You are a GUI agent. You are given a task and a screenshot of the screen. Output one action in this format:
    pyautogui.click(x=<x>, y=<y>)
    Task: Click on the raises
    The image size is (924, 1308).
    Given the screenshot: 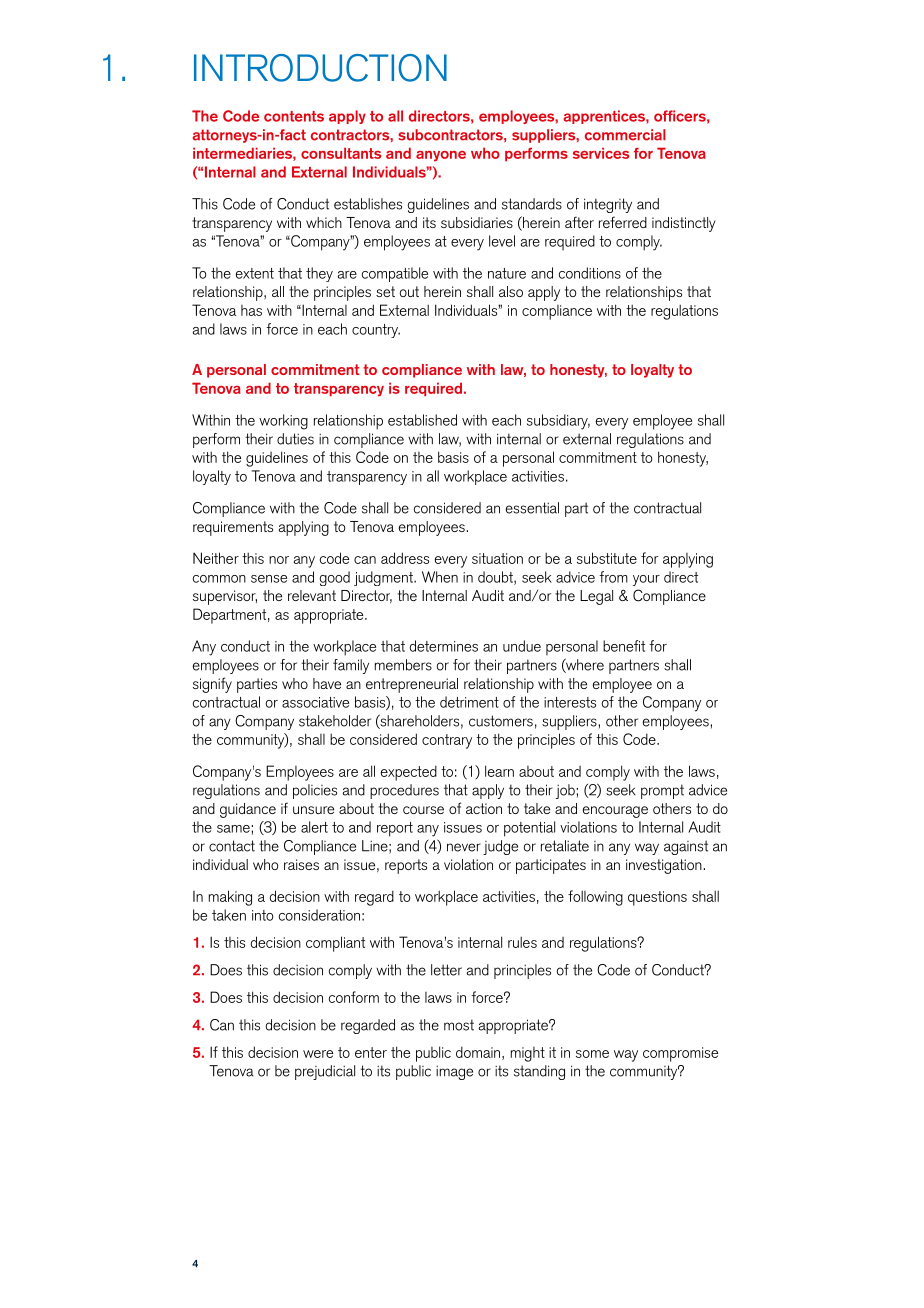 What is the action you would take?
    pyautogui.click(x=301, y=864)
